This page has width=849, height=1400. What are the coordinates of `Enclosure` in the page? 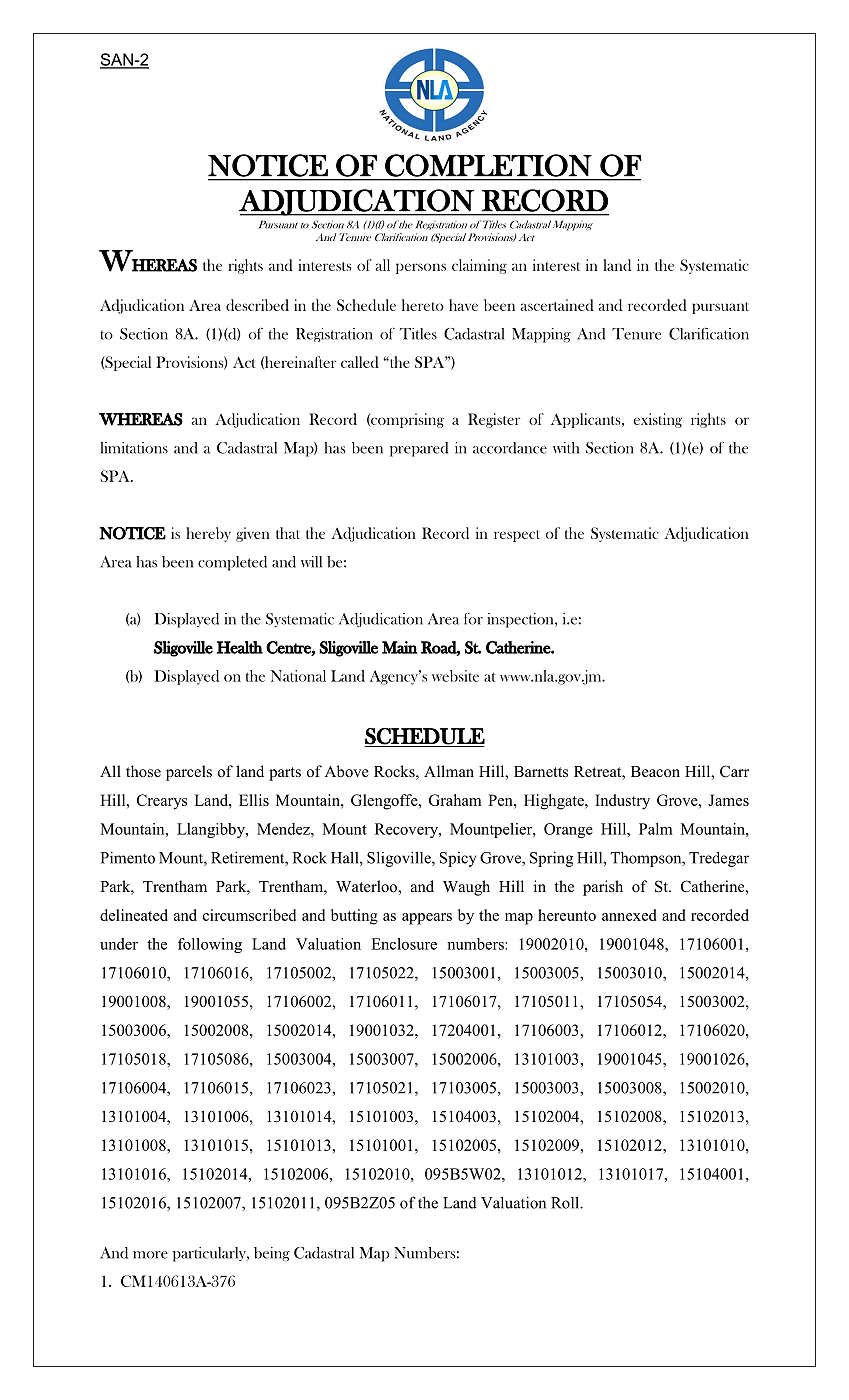 It's located at (404, 944).
